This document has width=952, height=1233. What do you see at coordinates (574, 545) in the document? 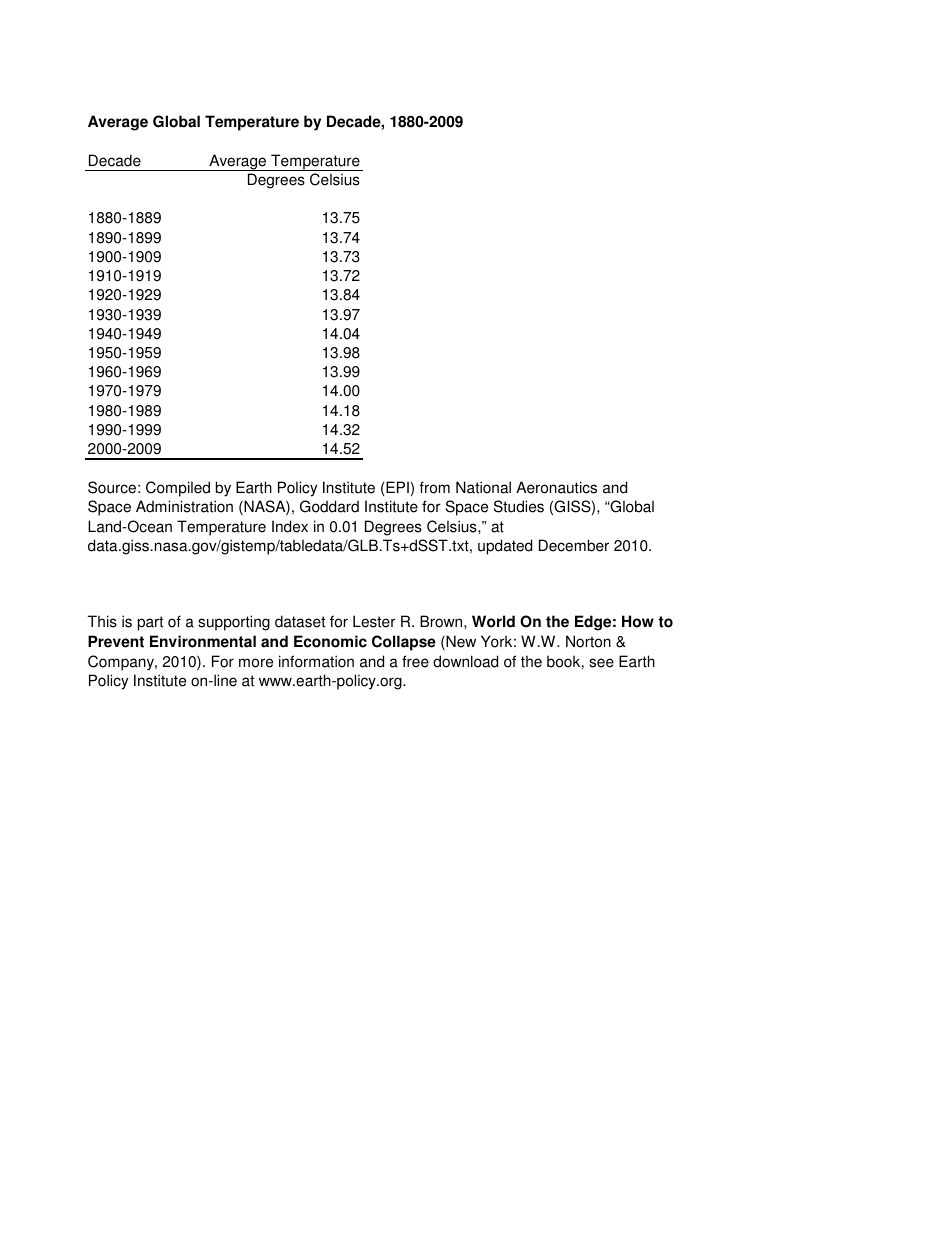
I see `December` at bounding box center [574, 545].
